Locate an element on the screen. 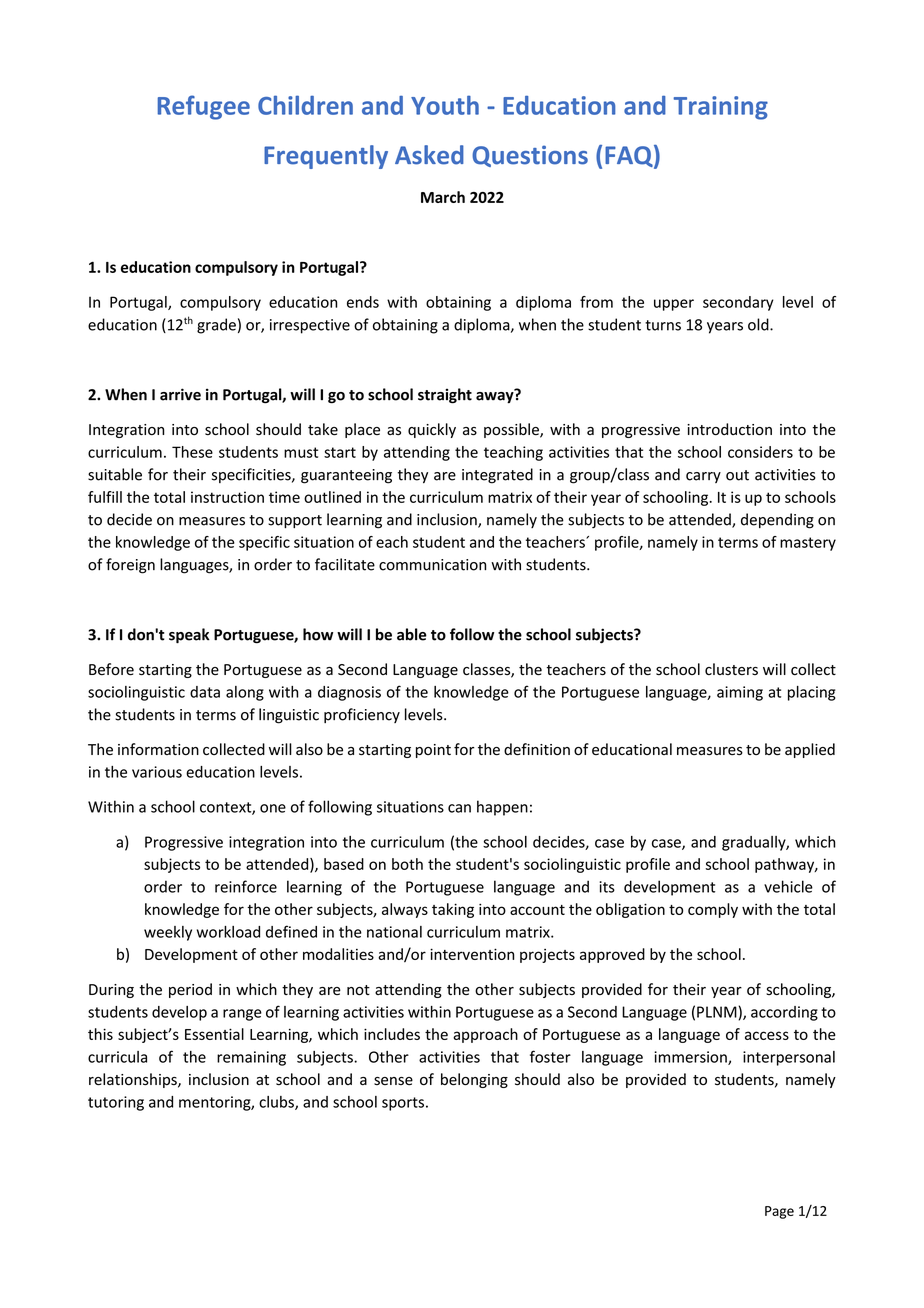 Image resolution: width=924 pixels, height=1308 pixels. clusters is located at coordinates (731, 669).
